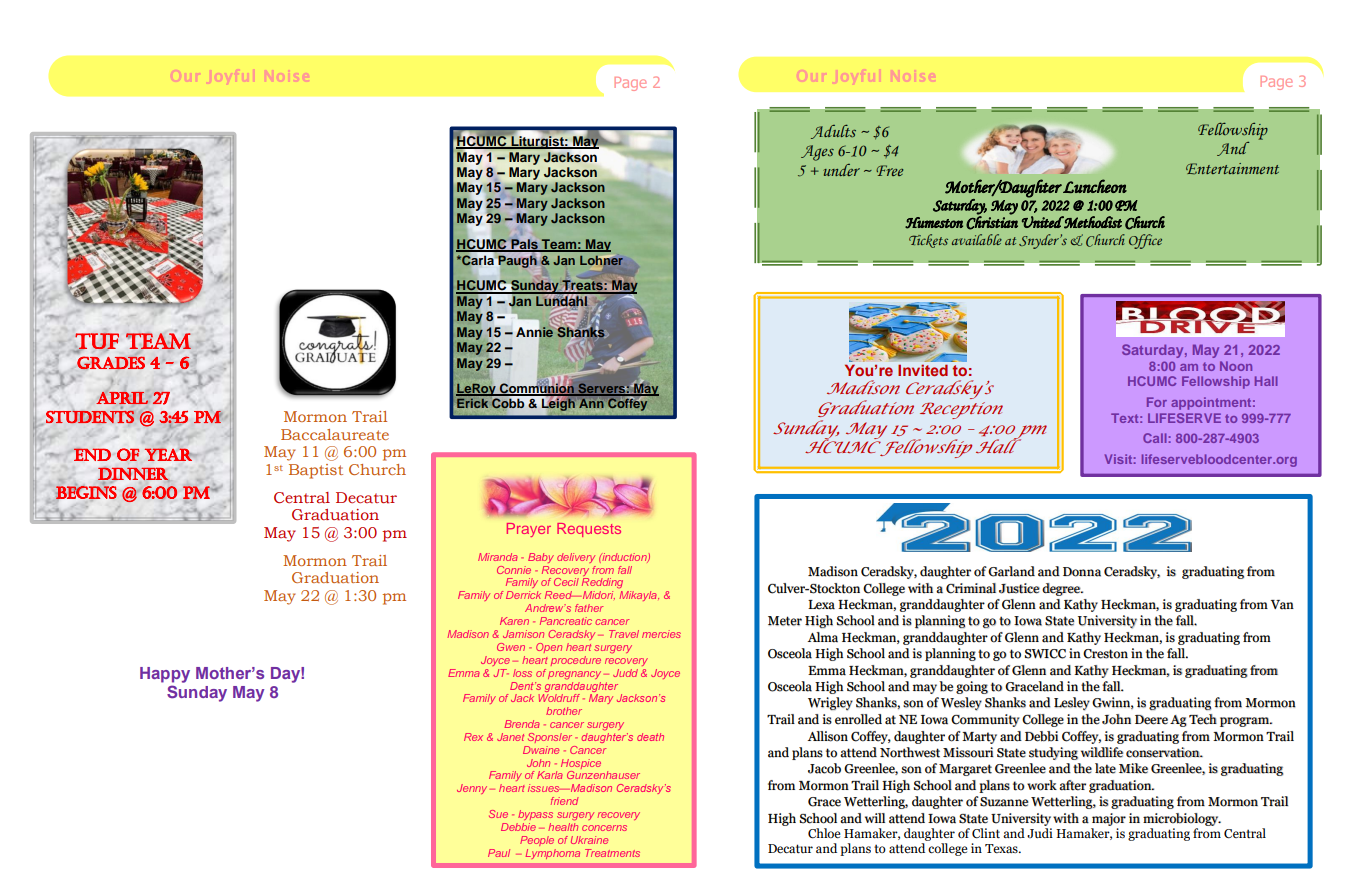 Image resolution: width=1372 pixels, height=887 pixels. I want to click on concerns, so click(604, 828).
